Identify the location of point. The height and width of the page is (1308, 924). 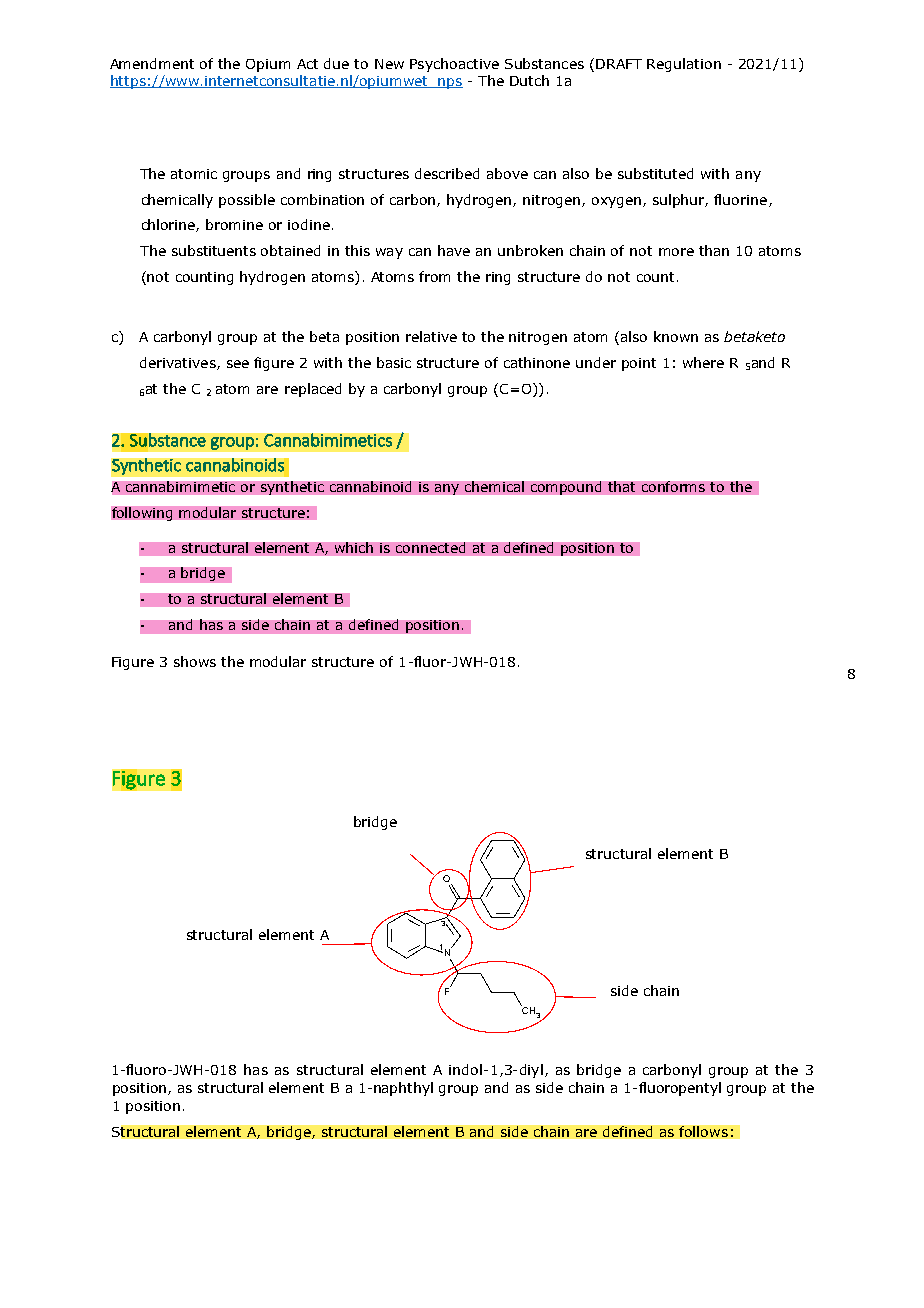
(639, 364).
